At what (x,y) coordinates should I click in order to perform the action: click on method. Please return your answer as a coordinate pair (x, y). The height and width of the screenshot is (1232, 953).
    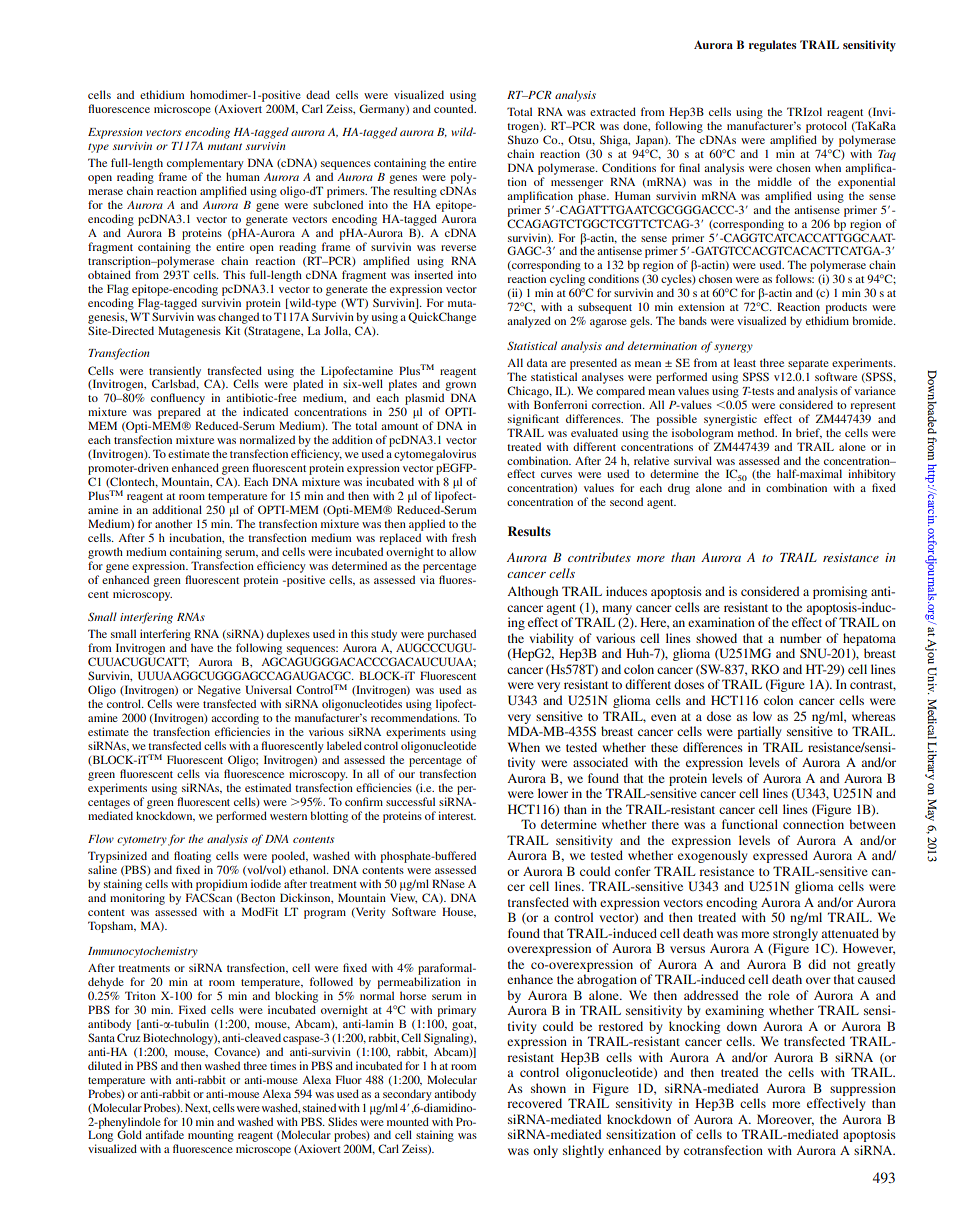
    Looking at the image, I should click on (757, 432).
